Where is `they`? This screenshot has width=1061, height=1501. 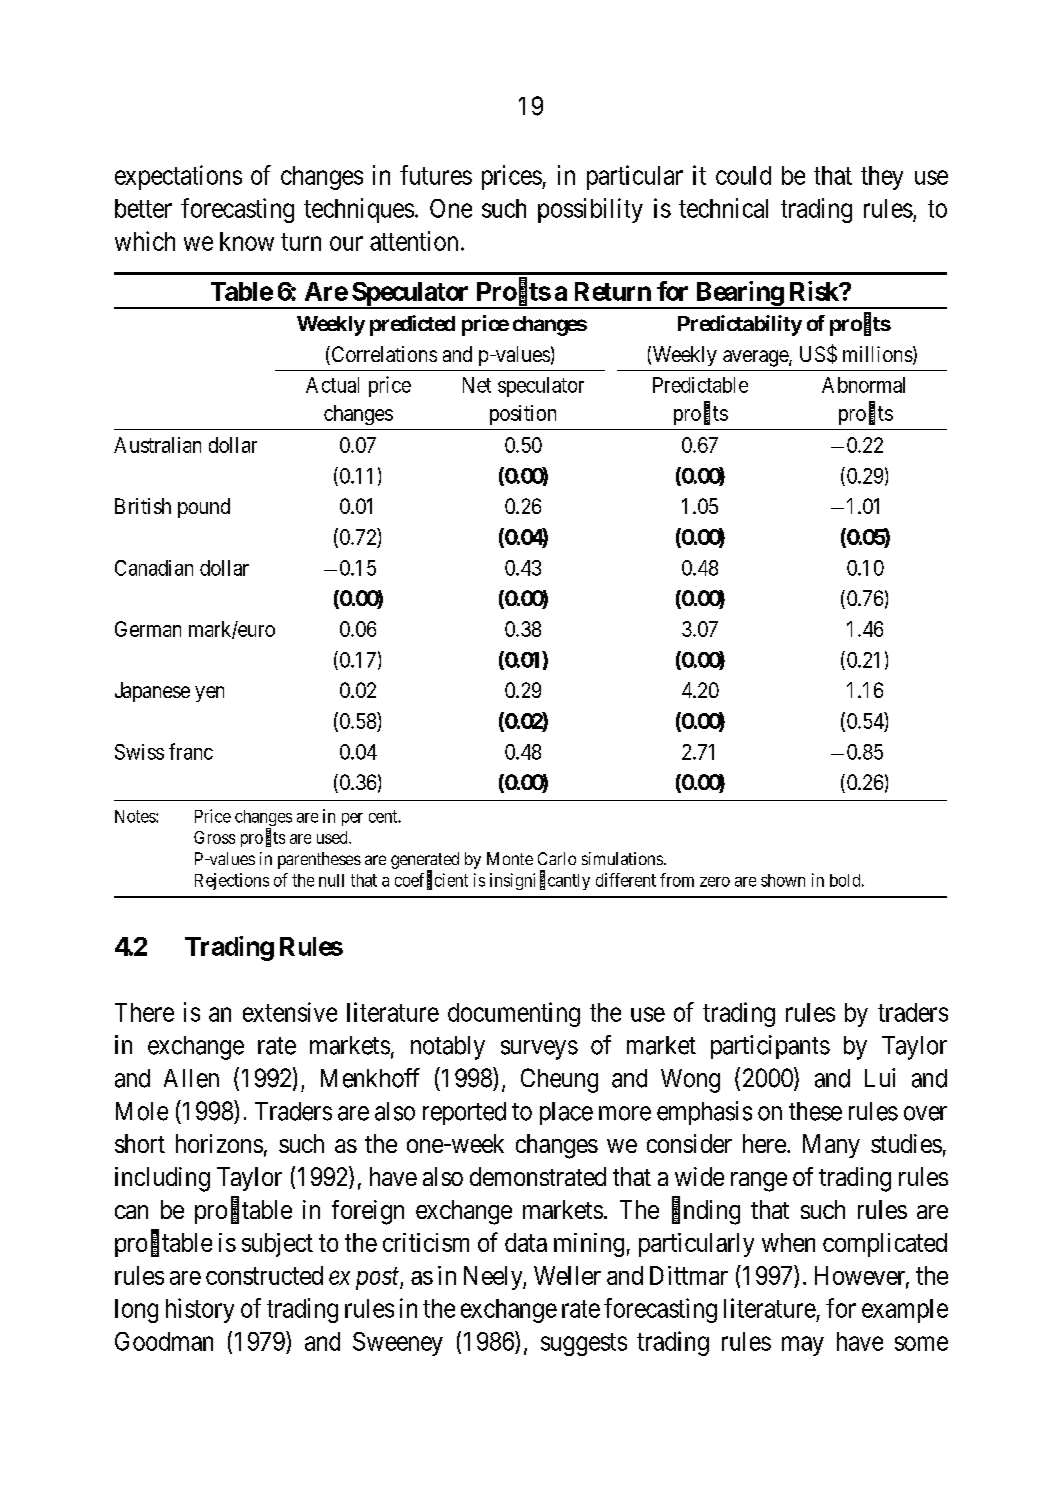 they is located at coordinates (882, 178).
